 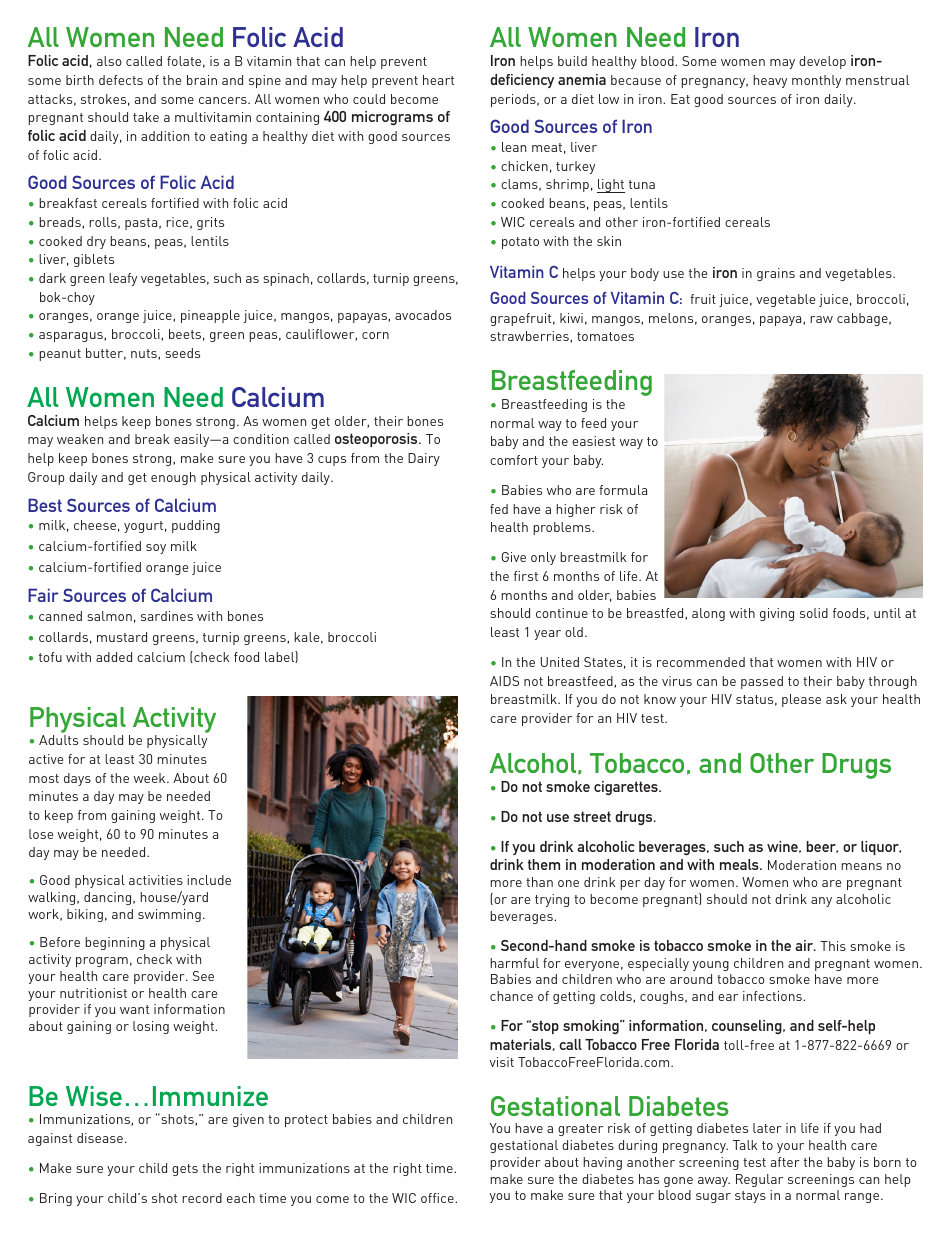 What do you see at coordinates (121, 80) in the image?
I see `defects` at bounding box center [121, 80].
